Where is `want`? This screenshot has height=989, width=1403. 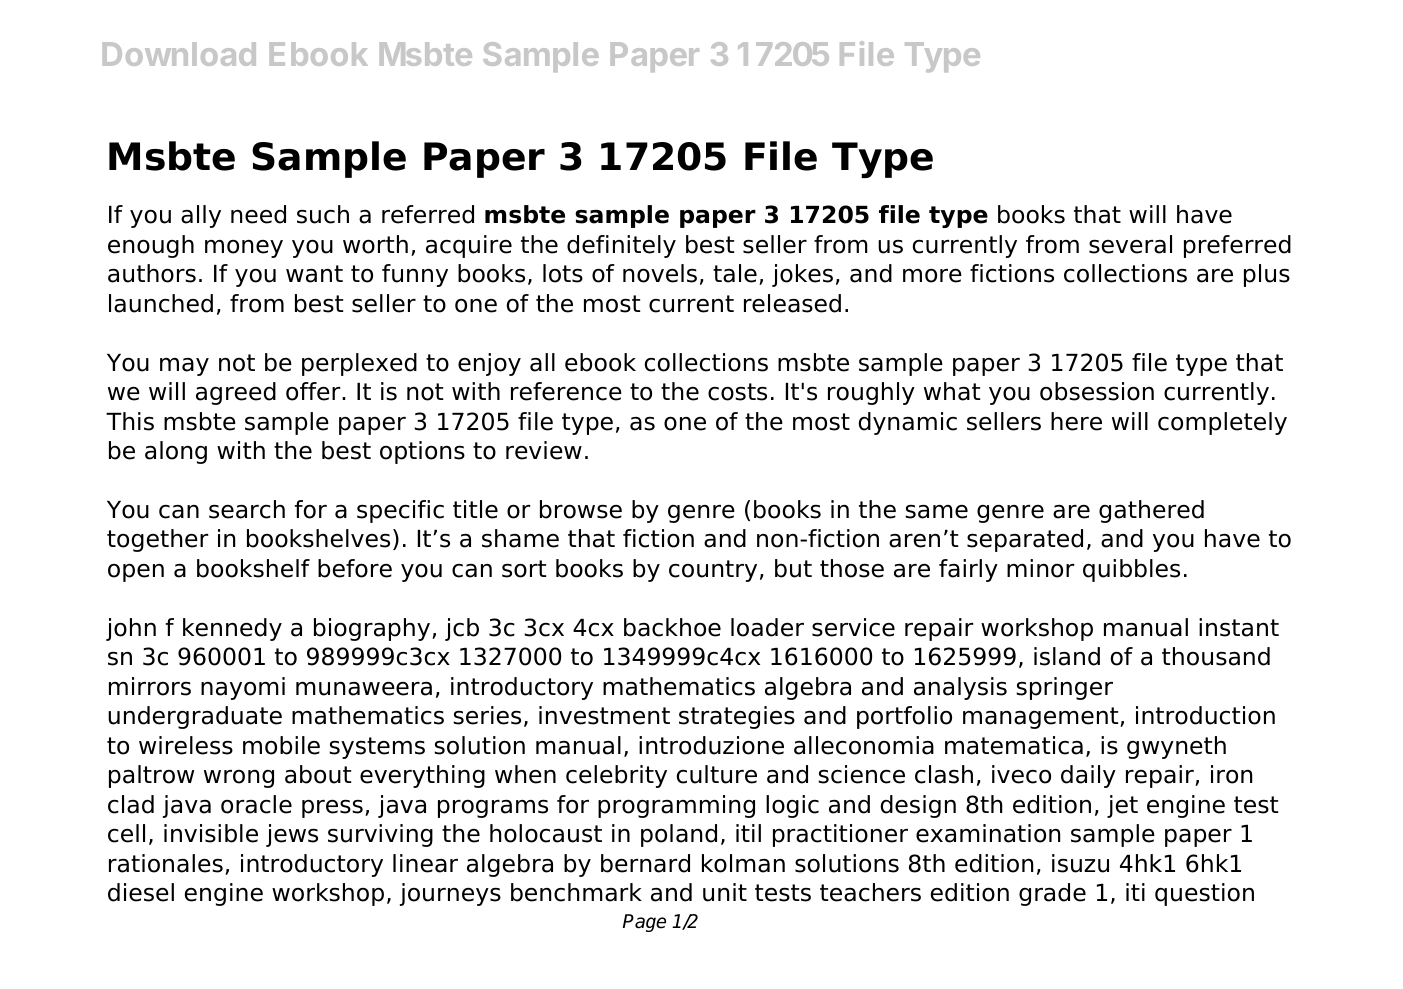 want is located at coordinates (314, 274).
